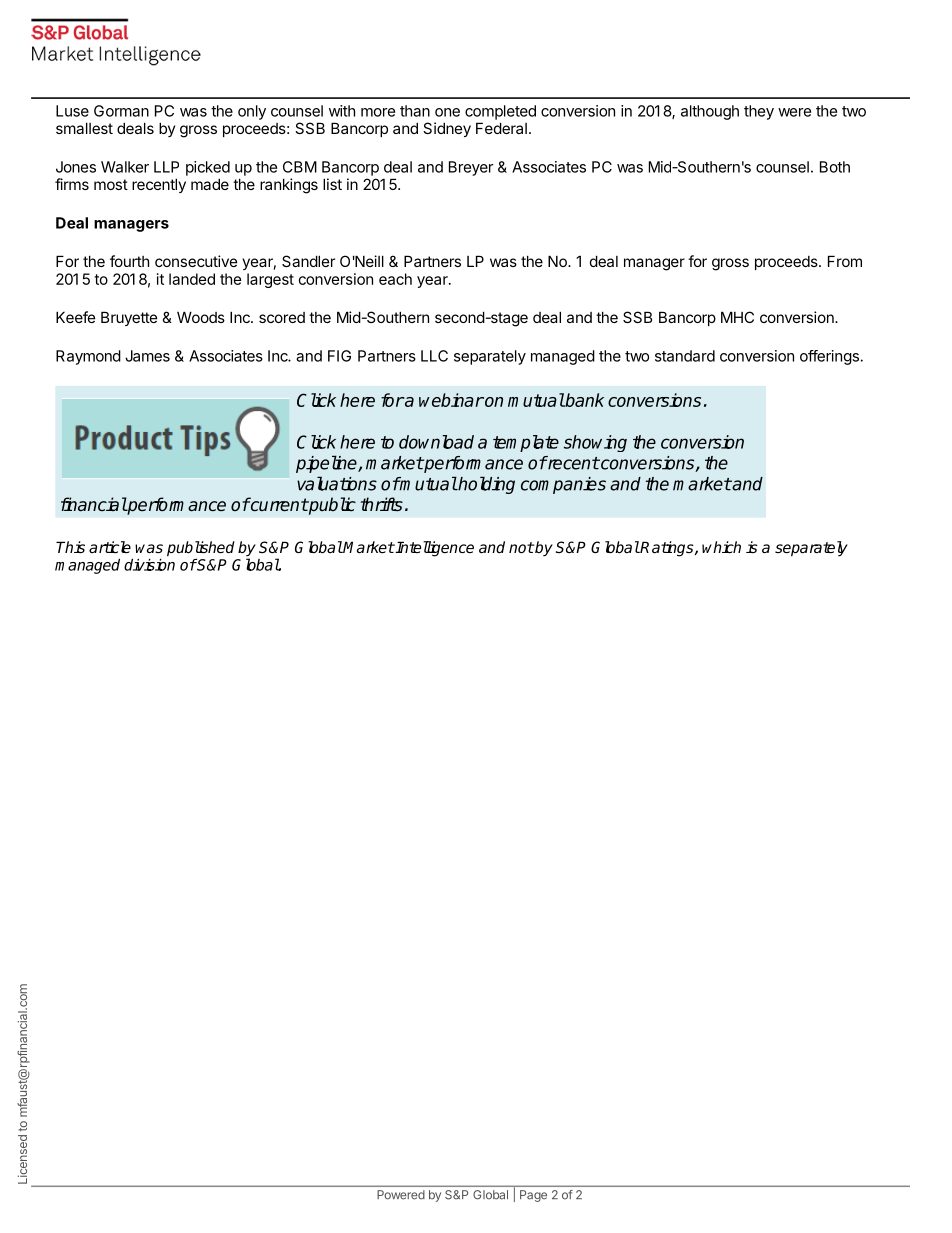 Image resolution: width=952 pixels, height=1233 pixels. I want to click on they, so click(759, 112).
